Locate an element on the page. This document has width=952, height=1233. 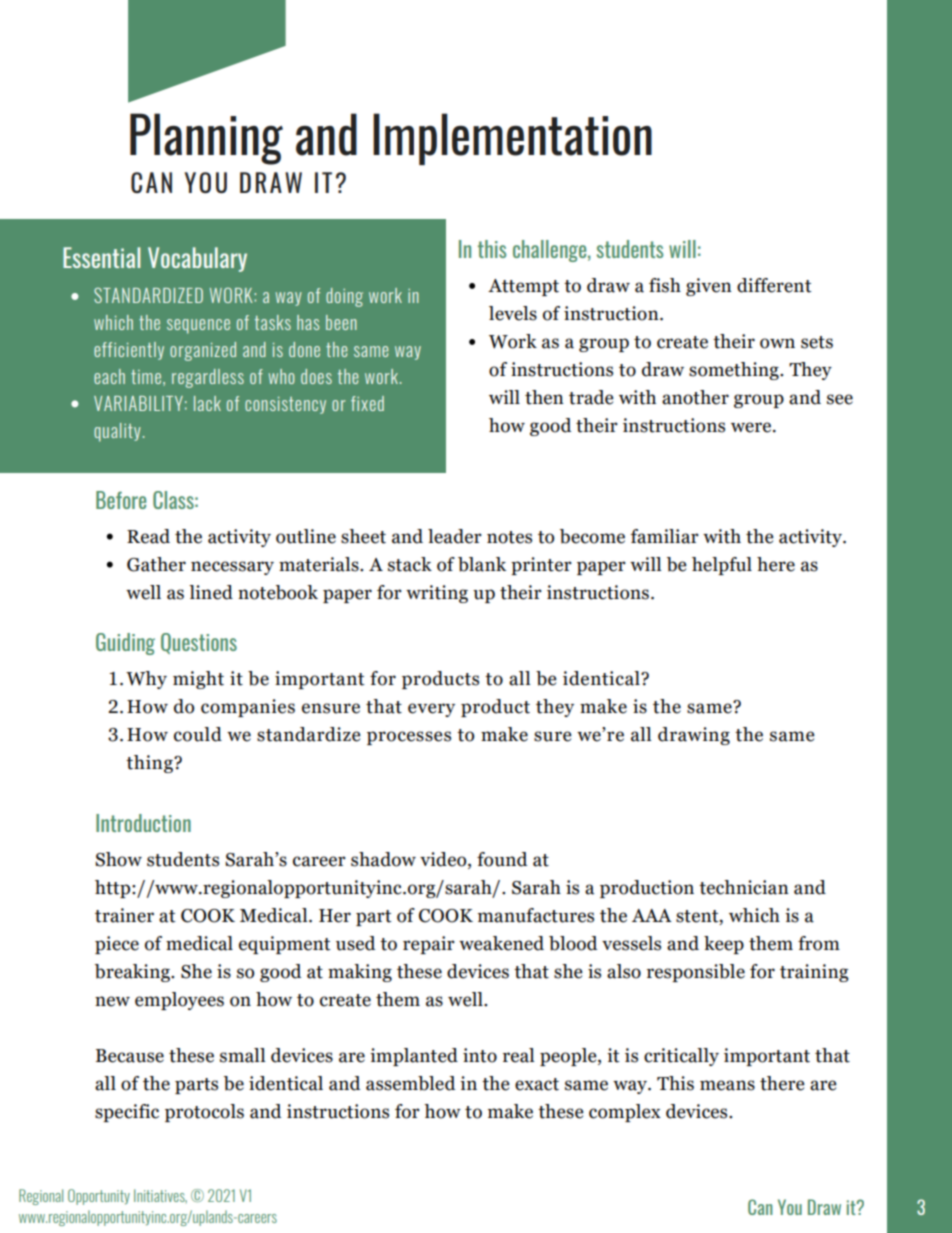
protocols is located at coordinates (204, 1113).
